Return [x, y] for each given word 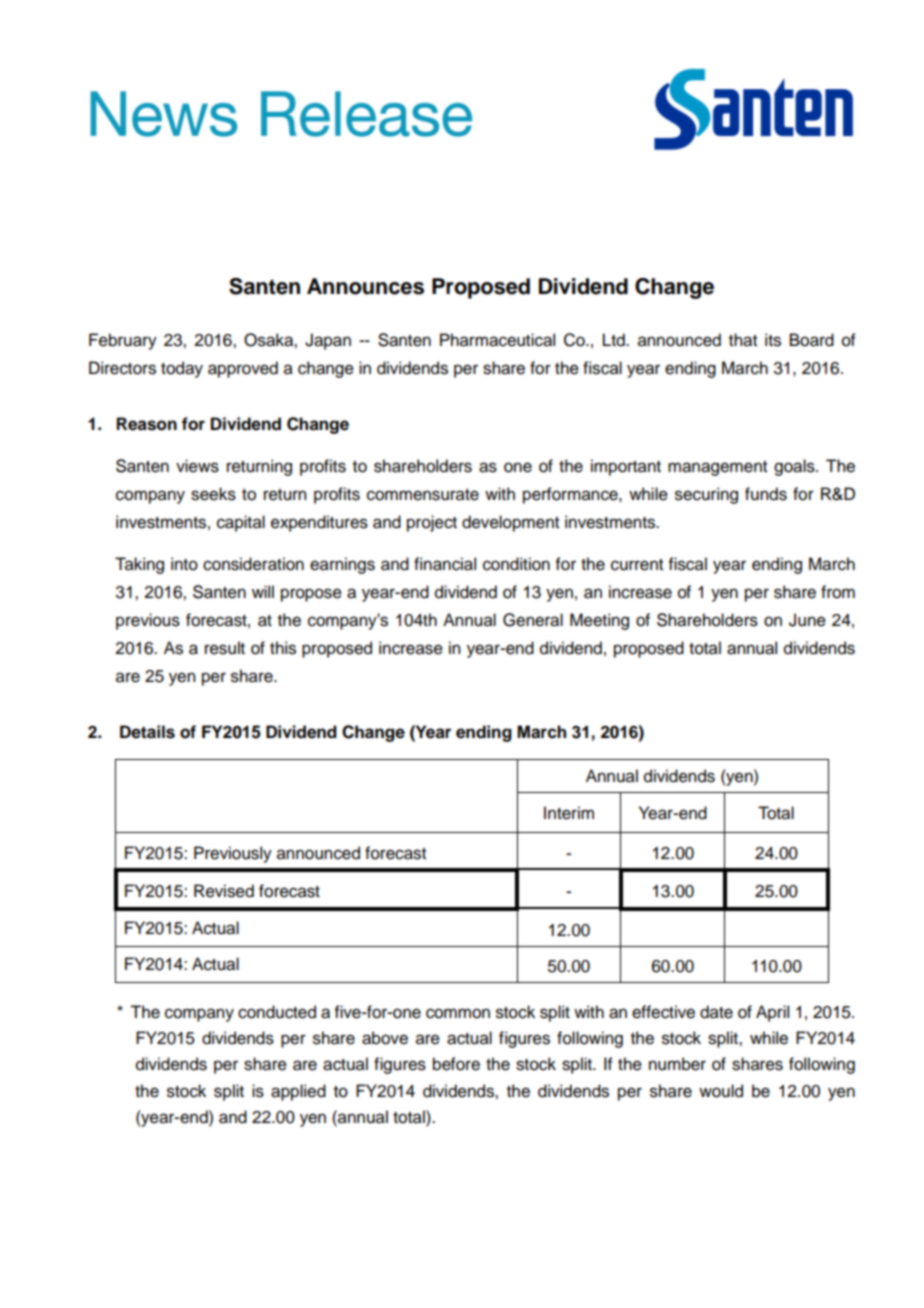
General [533, 620]
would [721, 1091]
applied [298, 1092]
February [123, 341]
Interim [569, 813]
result [225, 648]
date [716, 1012]
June [807, 620]
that [743, 340]
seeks [213, 494]
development [510, 523]
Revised [224, 891]
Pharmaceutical [497, 340]
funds [766, 494]
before [456, 1064]
